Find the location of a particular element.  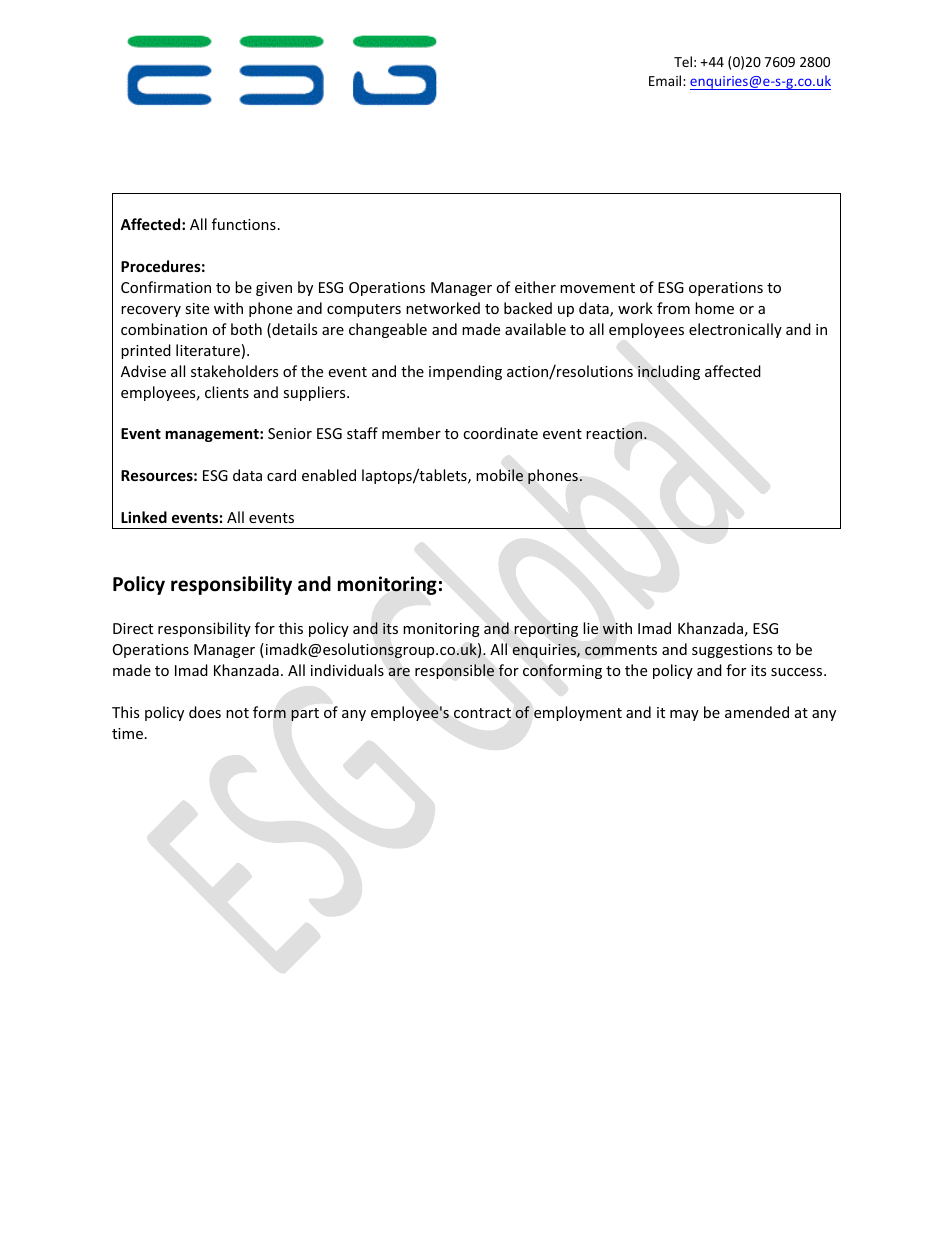

does is located at coordinates (205, 712).
